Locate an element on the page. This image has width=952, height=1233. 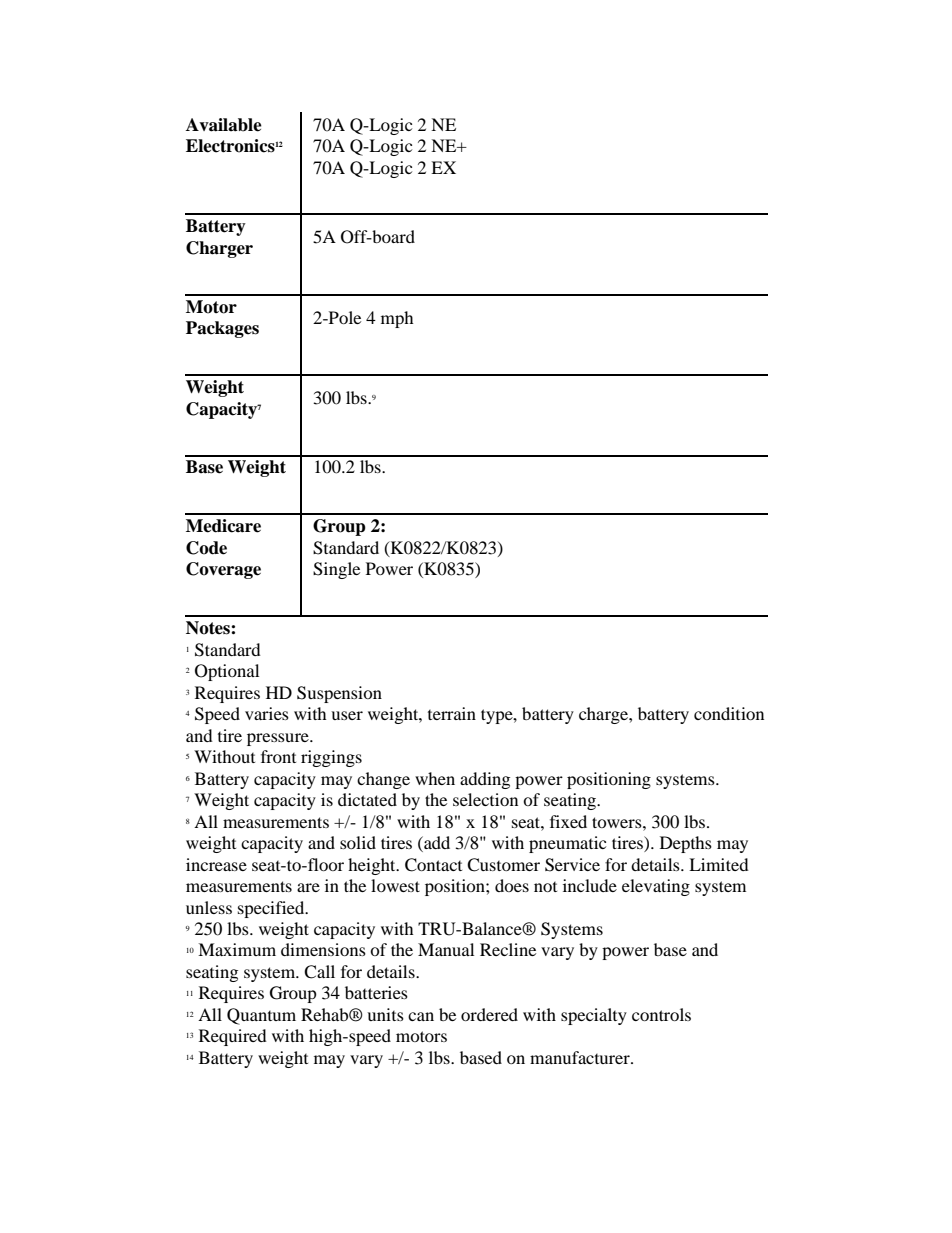
Quantum is located at coordinates (261, 1016).
